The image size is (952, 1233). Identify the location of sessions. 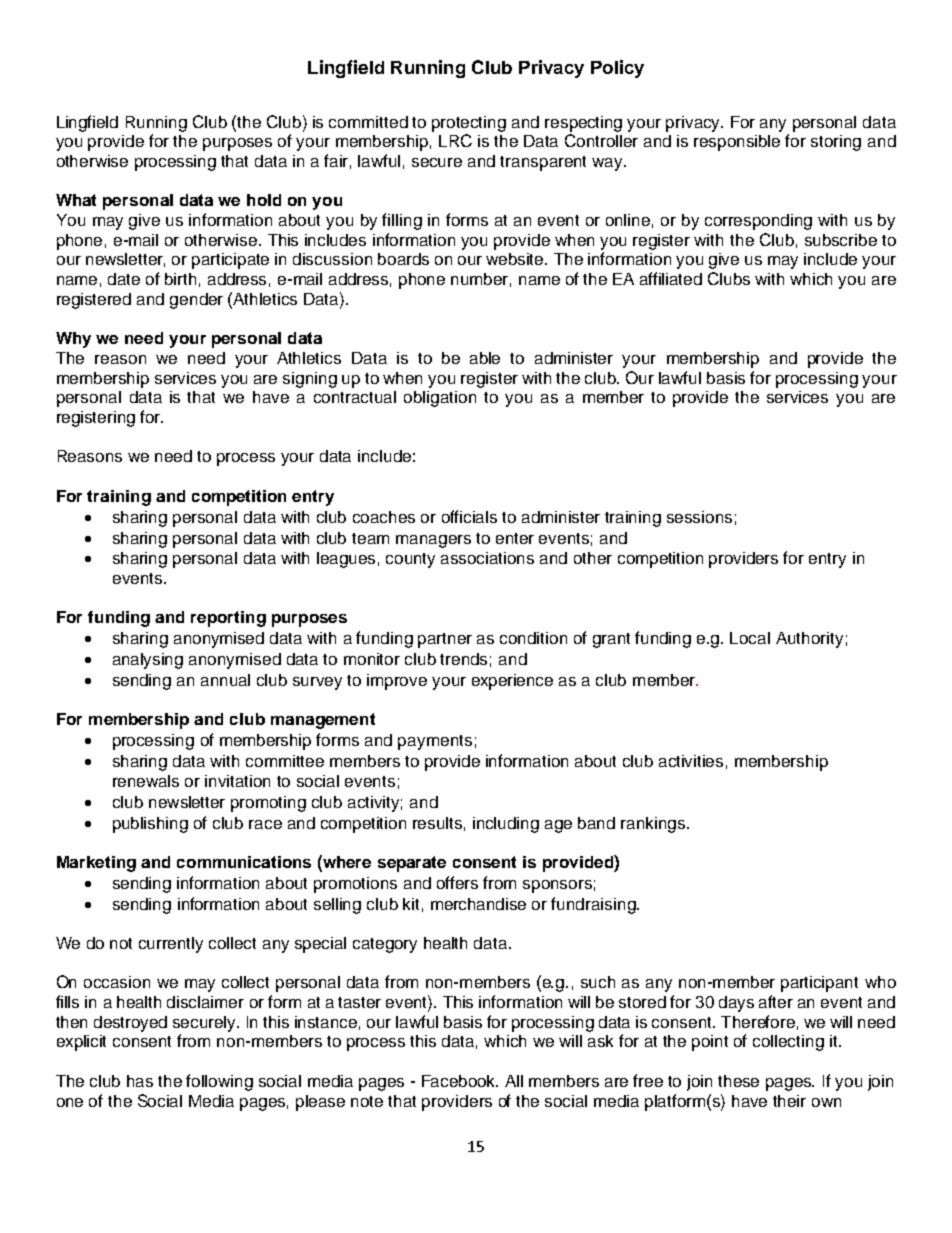
(699, 517).
